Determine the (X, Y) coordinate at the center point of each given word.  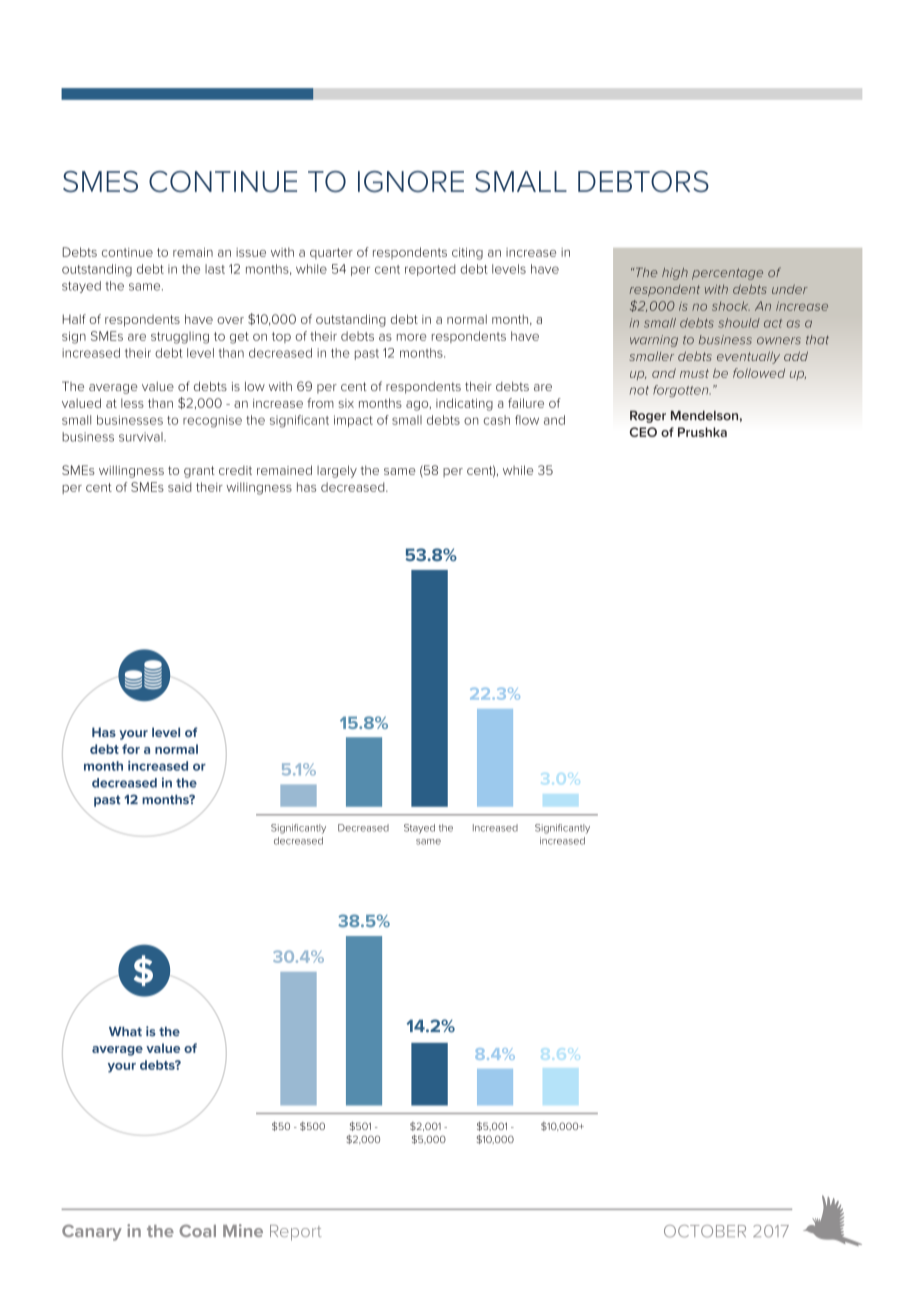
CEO (643, 432)
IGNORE (411, 182)
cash (496, 420)
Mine (243, 1230)
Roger (648, 417)
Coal (197, 1230)
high (675, 274)
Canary (92, 1232)
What (125, 1032)
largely (337, 471)
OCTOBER (705, 1231)
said (180, 487)
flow (527, 420)
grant (199, 472)
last (215, 269)
